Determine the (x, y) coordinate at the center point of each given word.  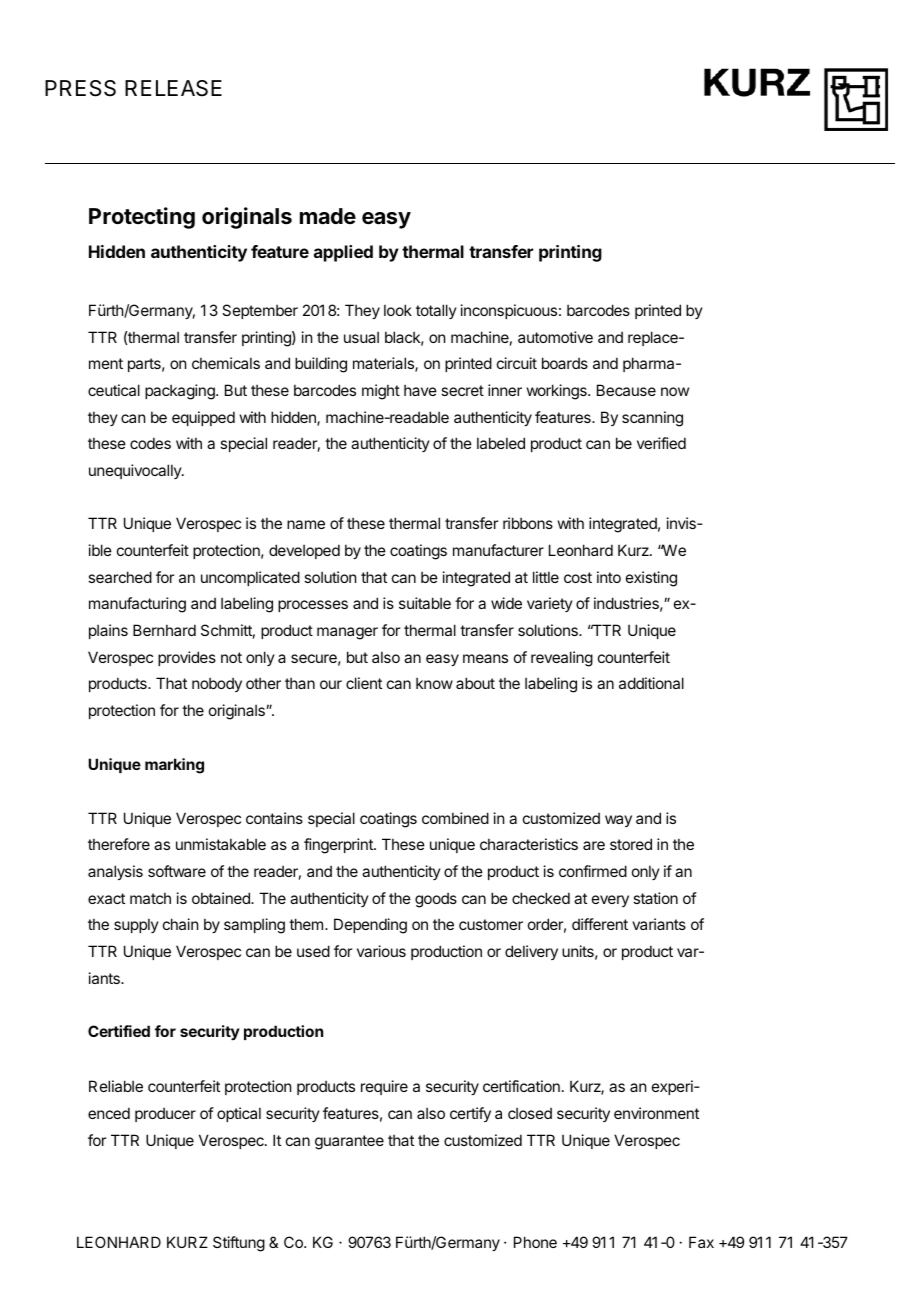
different (600, 924)
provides (187, 658)
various (381, 951)
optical (239, 1114)
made (328, 216)
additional (651, 683)
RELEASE (173, 88)
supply (136, 925)
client (364, 683)
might (381, 392)
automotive (555, 337)
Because (626, 390)
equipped (203, 418)
